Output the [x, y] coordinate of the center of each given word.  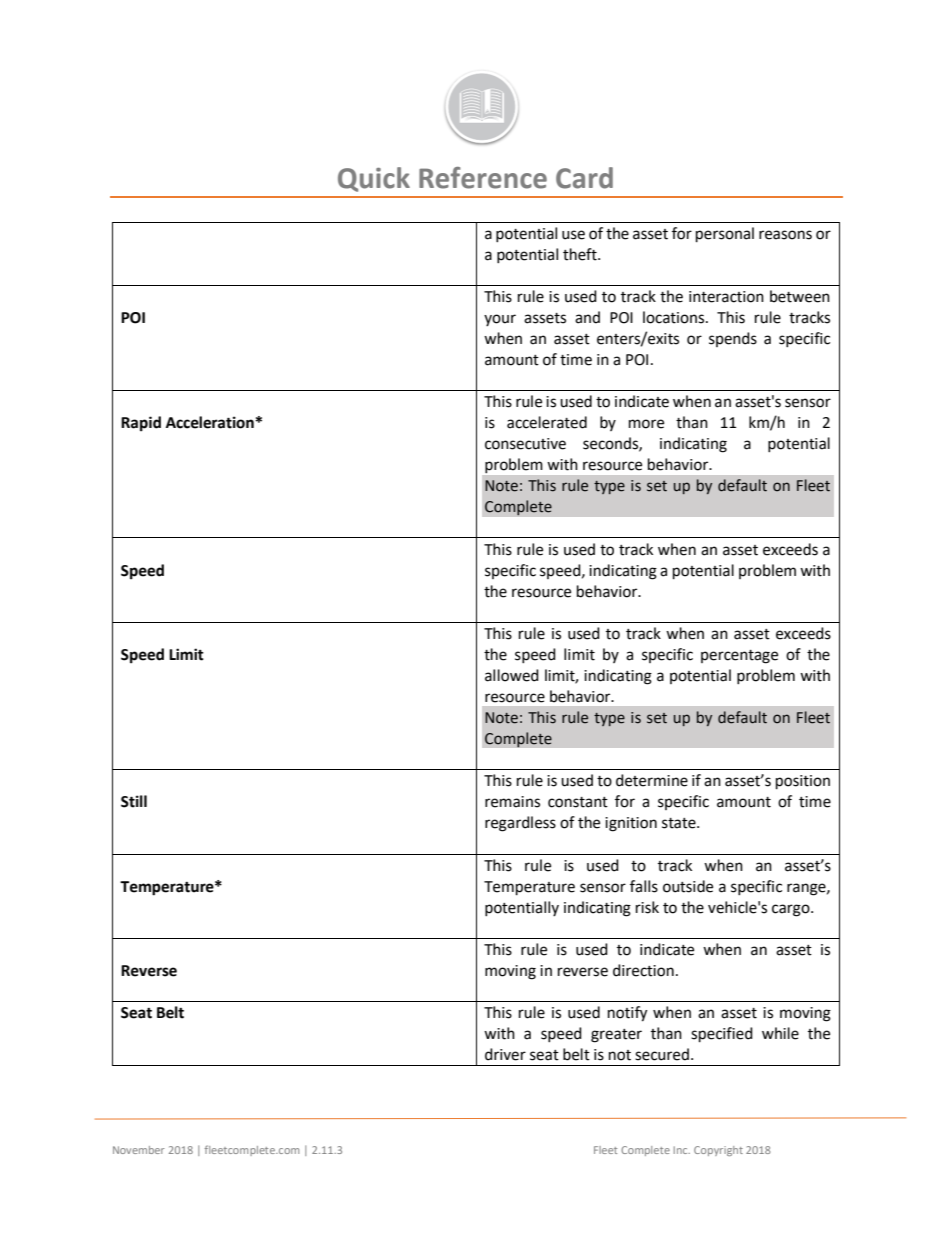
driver [505, 1054]
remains [512, 802]
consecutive [525, 444]
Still [134, 801]
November [139, 1150]
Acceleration [211, 422]
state [680, 823]
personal [725, 235]
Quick [374, 179]
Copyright [718, 1151]
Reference [483, 178]
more [646, 424]
